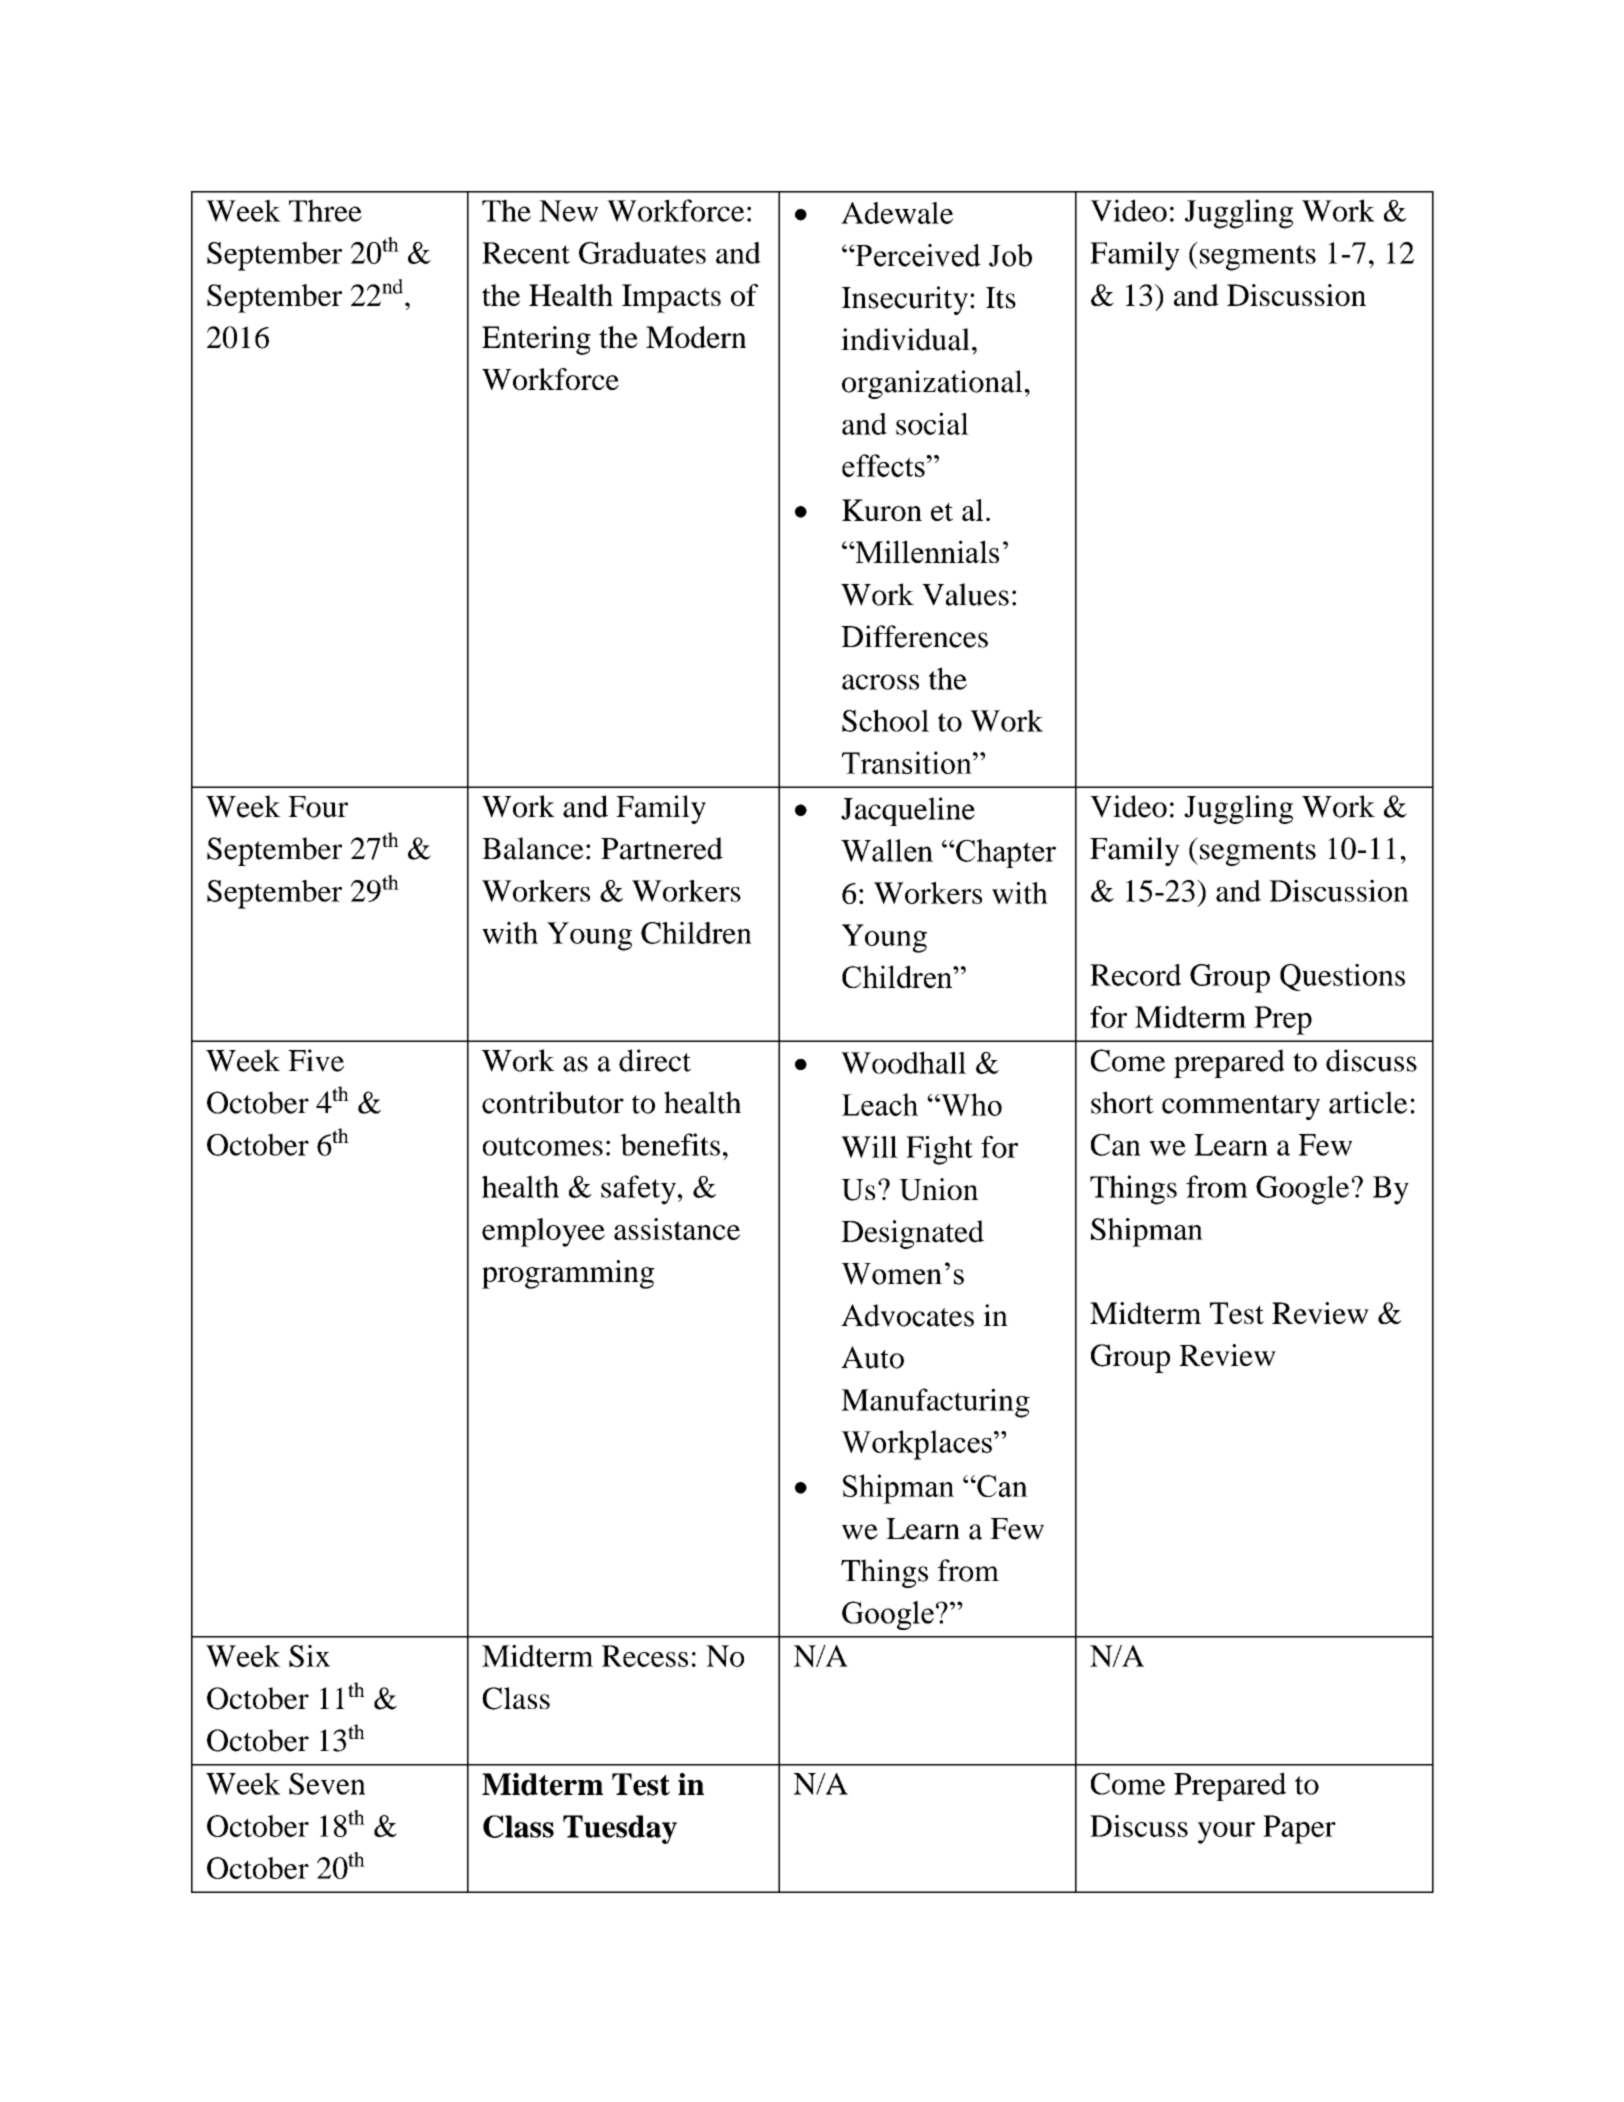 Image resolution: width=1624 pixels, height=2102 pixels. What do you see at coordinates (1241, 1107) in the screenshot?
I see `commentary` at bounding box center [1241, 1107].
